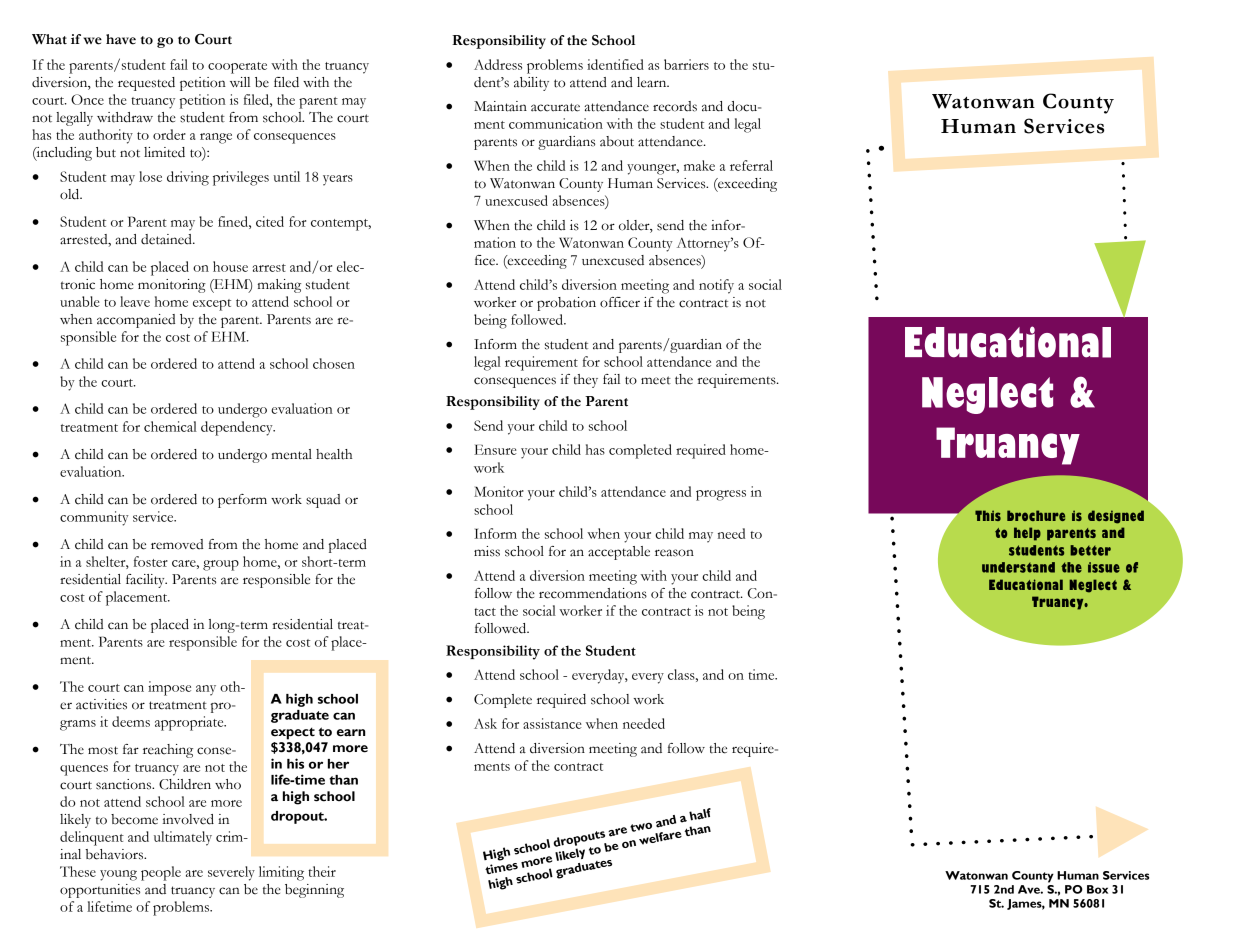  I want to click on probation, so click(566, 304).
